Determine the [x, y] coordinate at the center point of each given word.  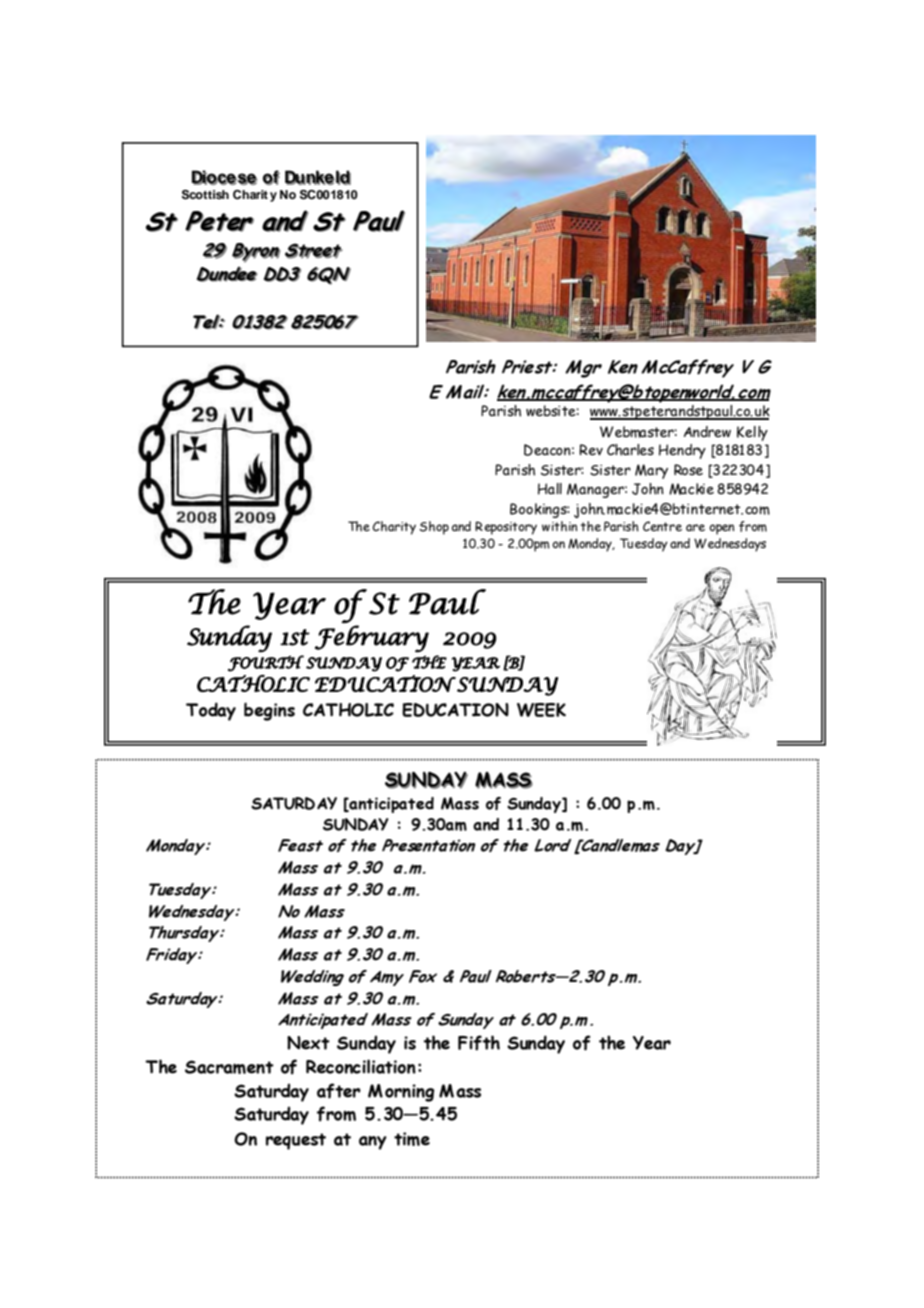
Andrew [707, 432]
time [412, 1139]
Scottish [205, 195]
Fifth [479, 1043]
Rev [591, 450]
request [296, 1141]
